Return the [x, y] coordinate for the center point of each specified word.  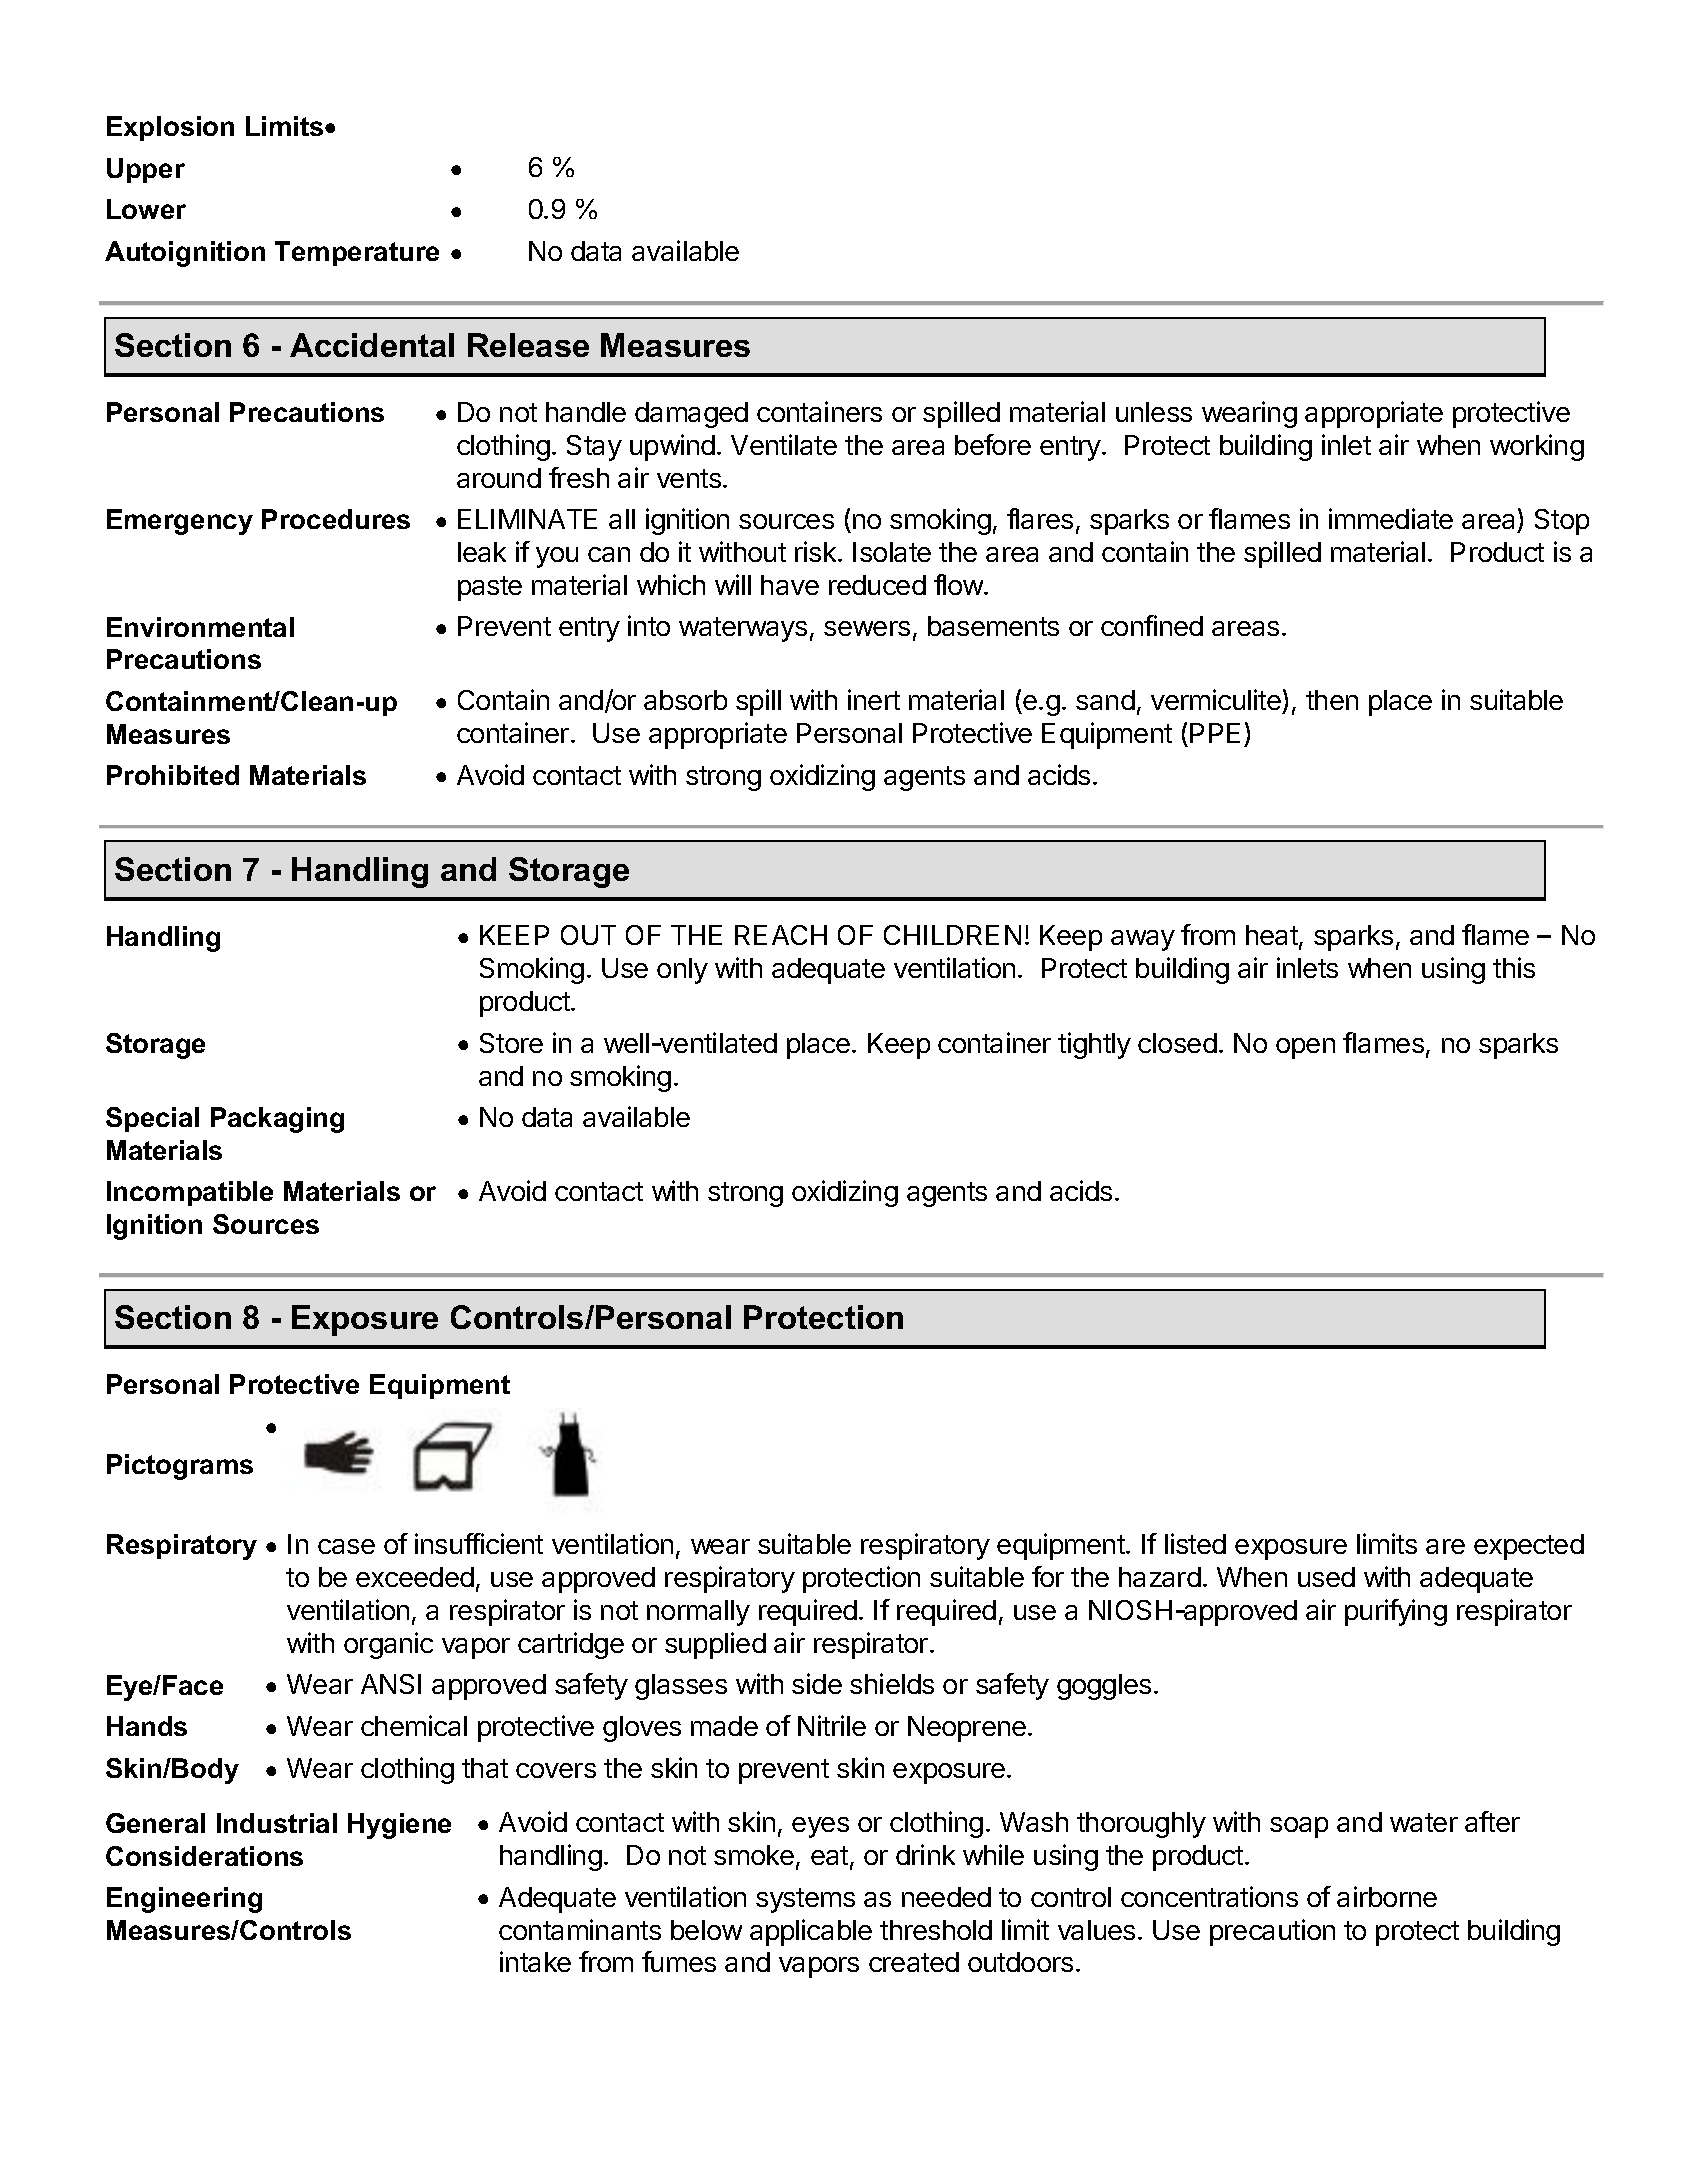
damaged [691, 415]
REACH [781, 935]
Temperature [357, 253]
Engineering [184, 1900]
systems [805, 1900]
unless [1154, 412]
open [1305, 1048]
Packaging [277, 1120]
